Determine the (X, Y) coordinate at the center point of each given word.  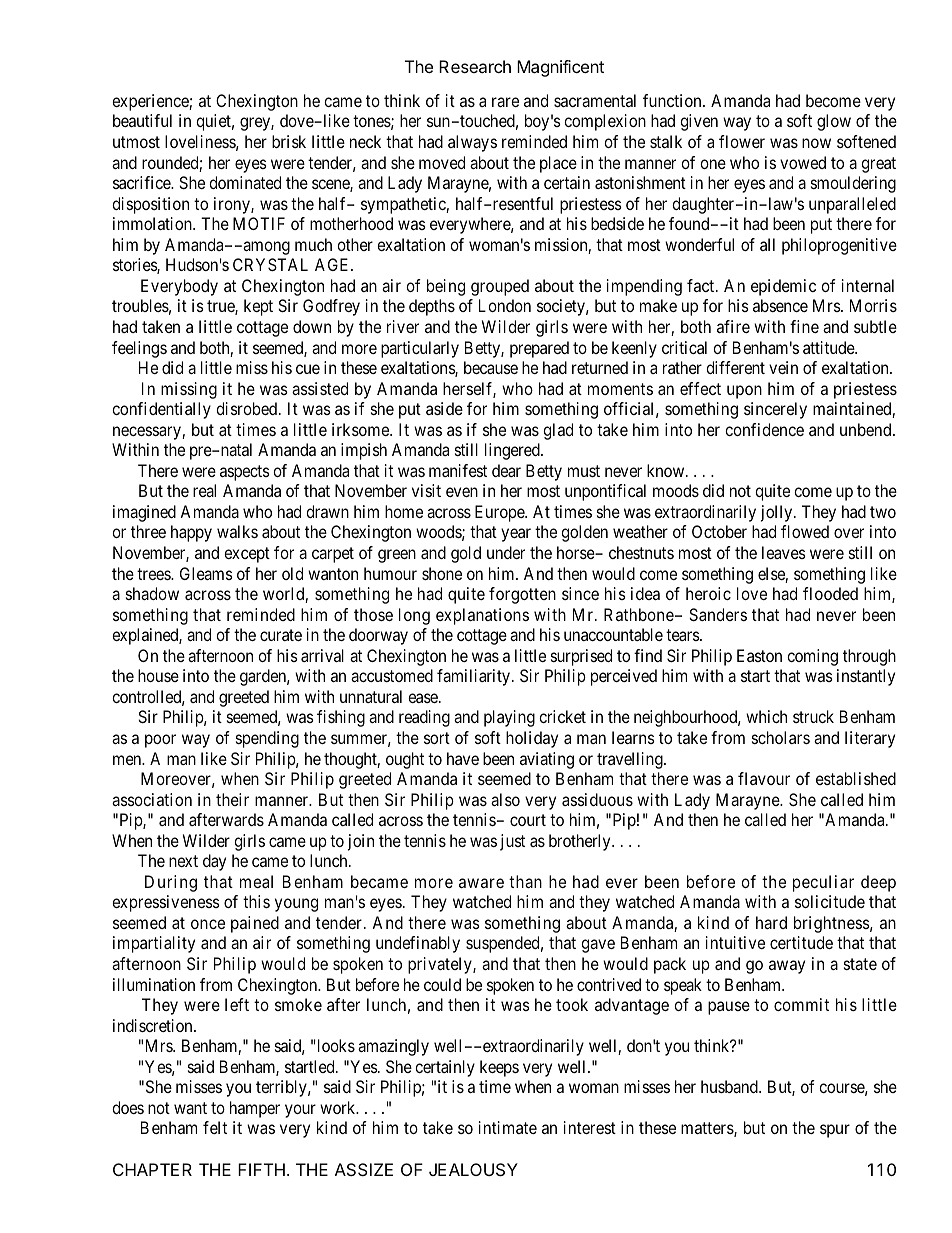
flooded (830, 593)
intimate (508, 1127)
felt (215, 1127)
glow (834, 122)
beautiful (142, 120)
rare (505, 102)
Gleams (206, 573)
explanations (482, 616)
